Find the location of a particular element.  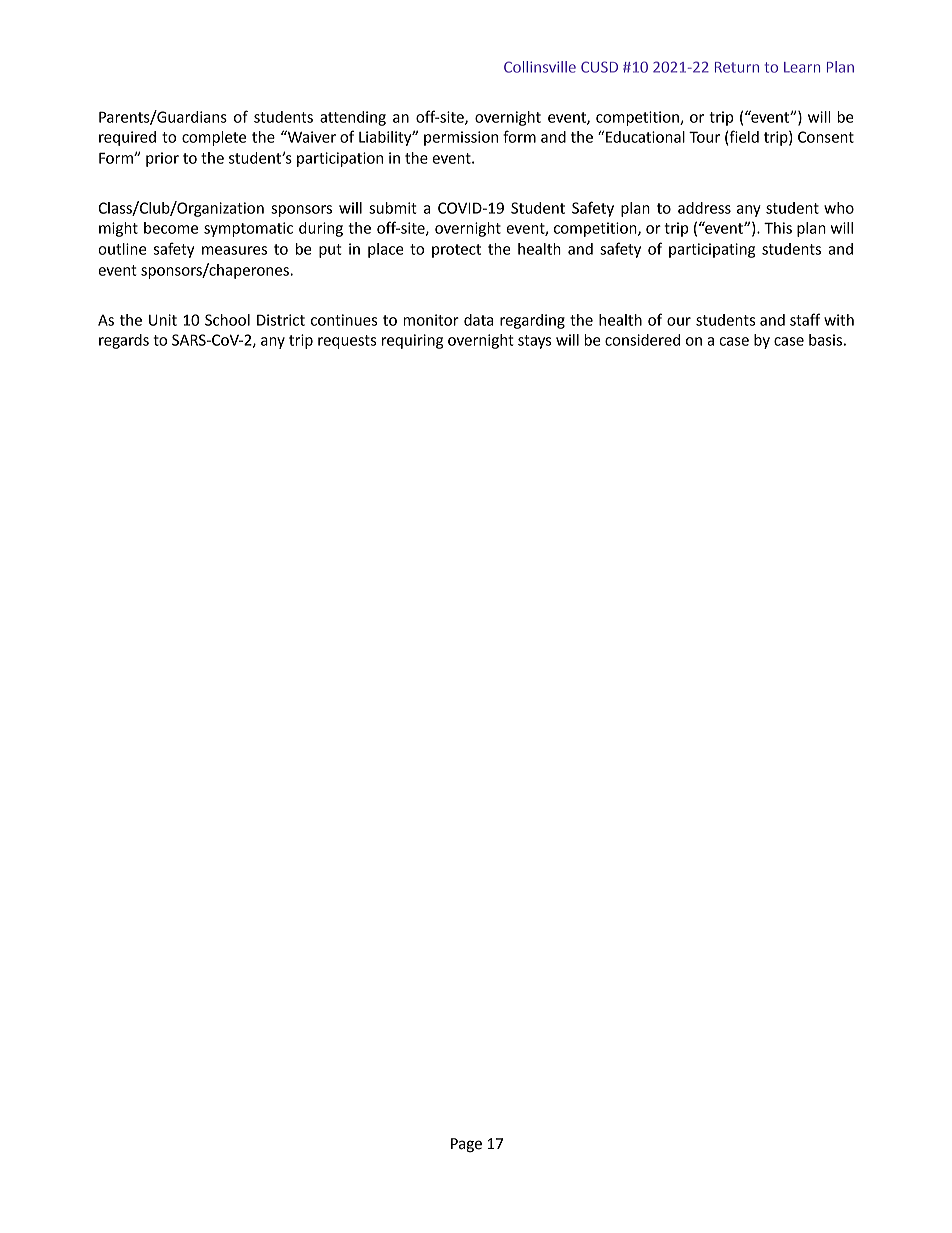

Return is located at coordinates (737, 67).
